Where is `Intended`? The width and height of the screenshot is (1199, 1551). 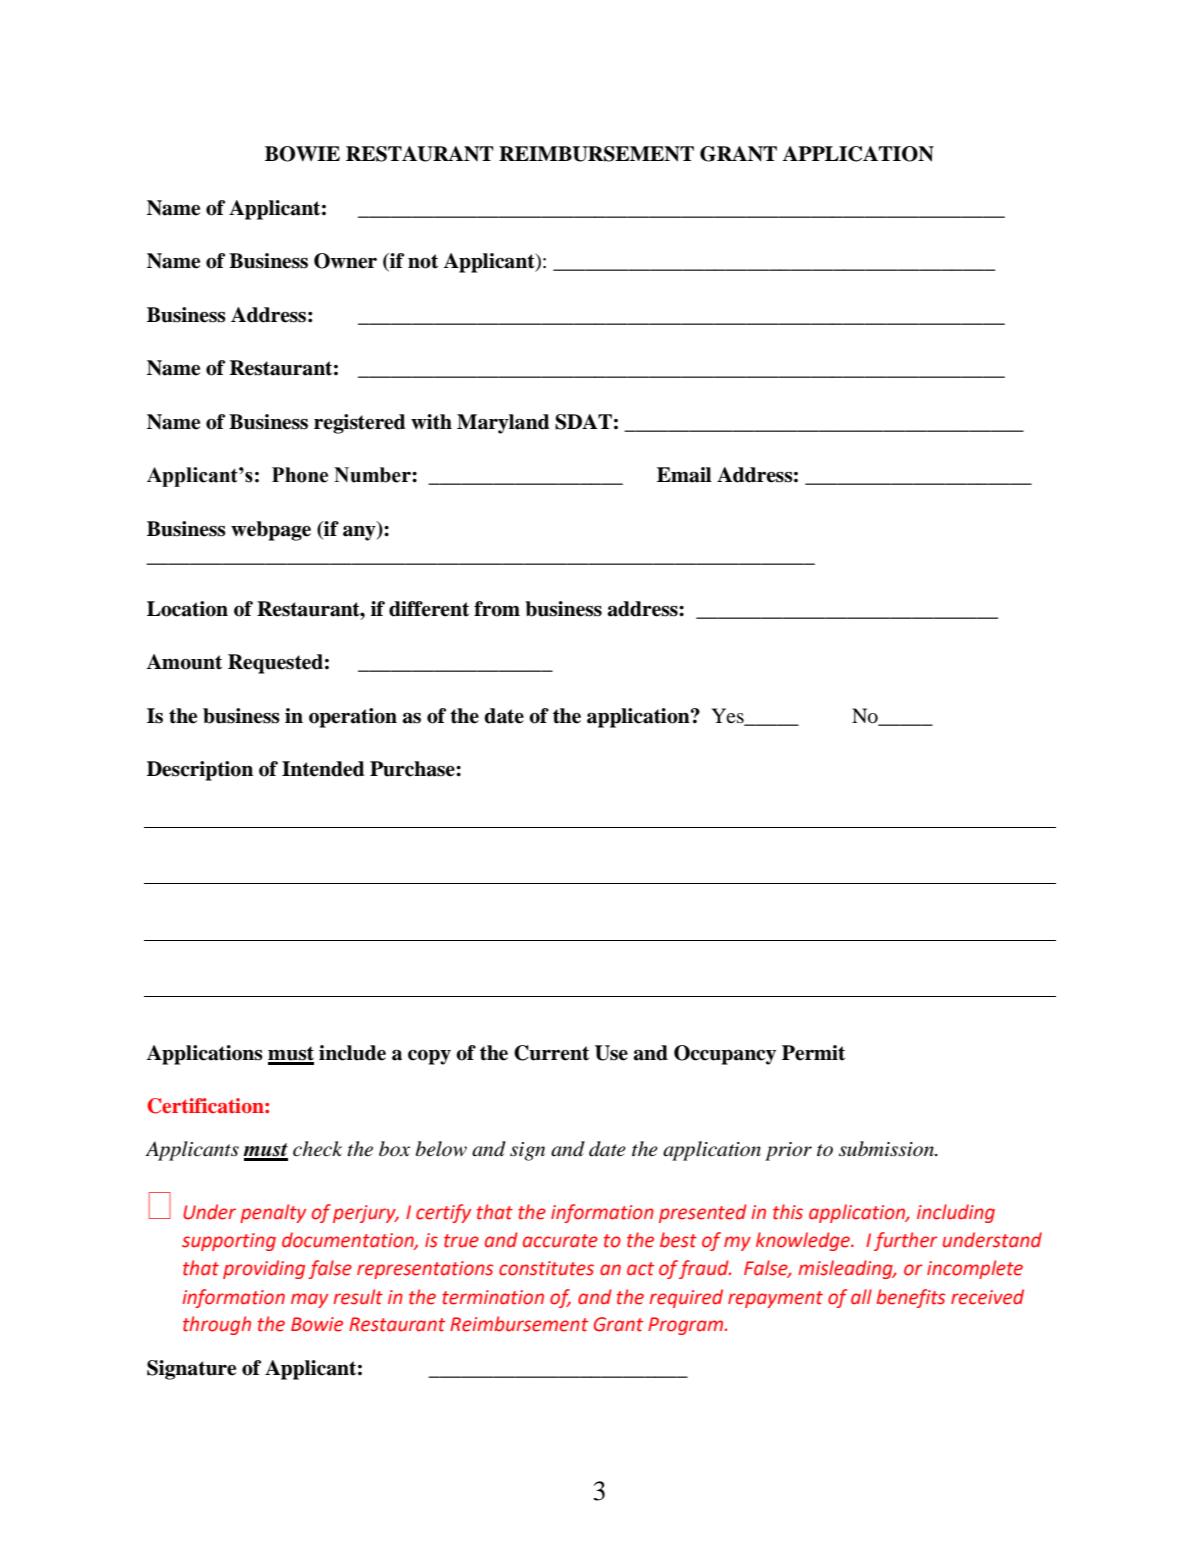
Intended is located at coordinates (323, 769).
